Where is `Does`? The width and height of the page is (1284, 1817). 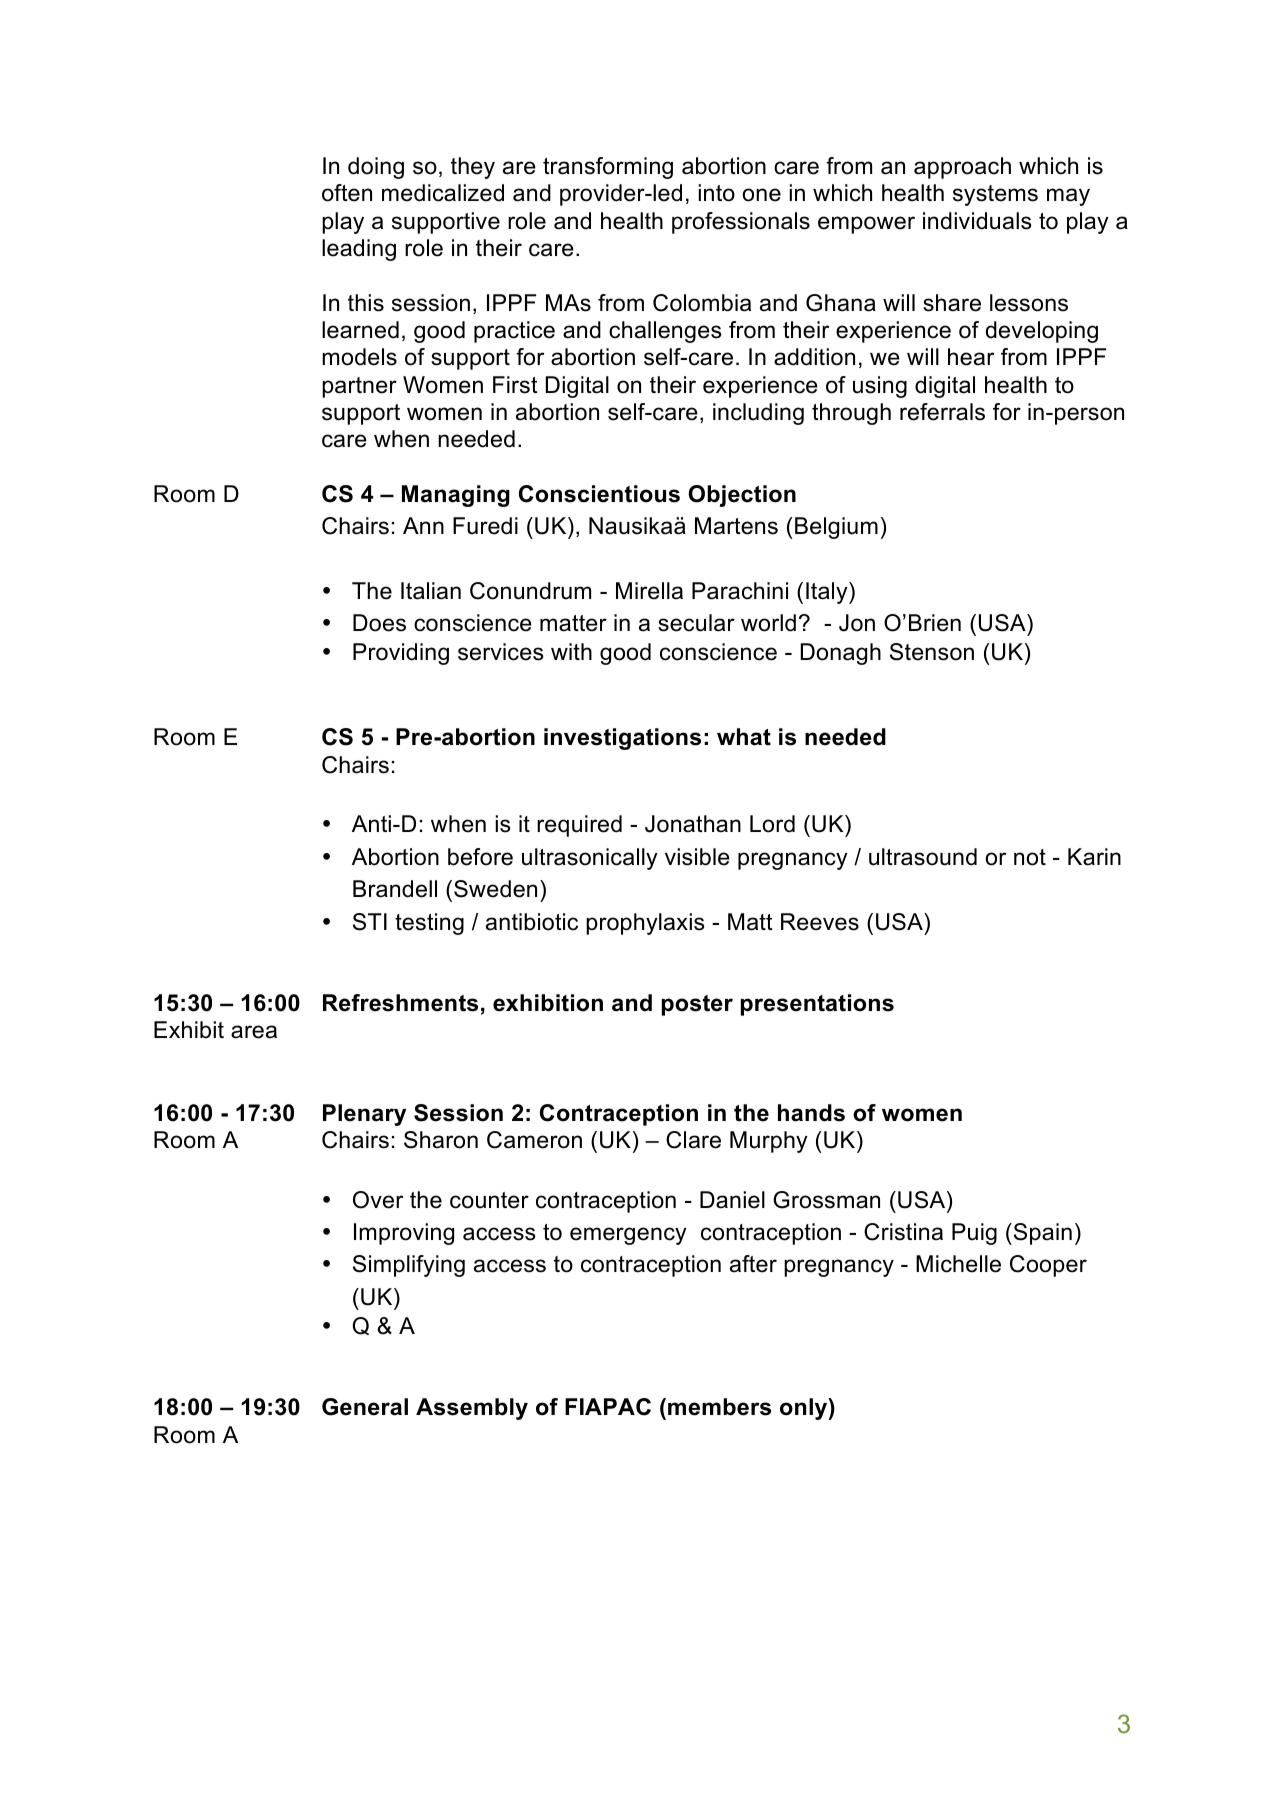
Does is located at coordinates (379, 623).
